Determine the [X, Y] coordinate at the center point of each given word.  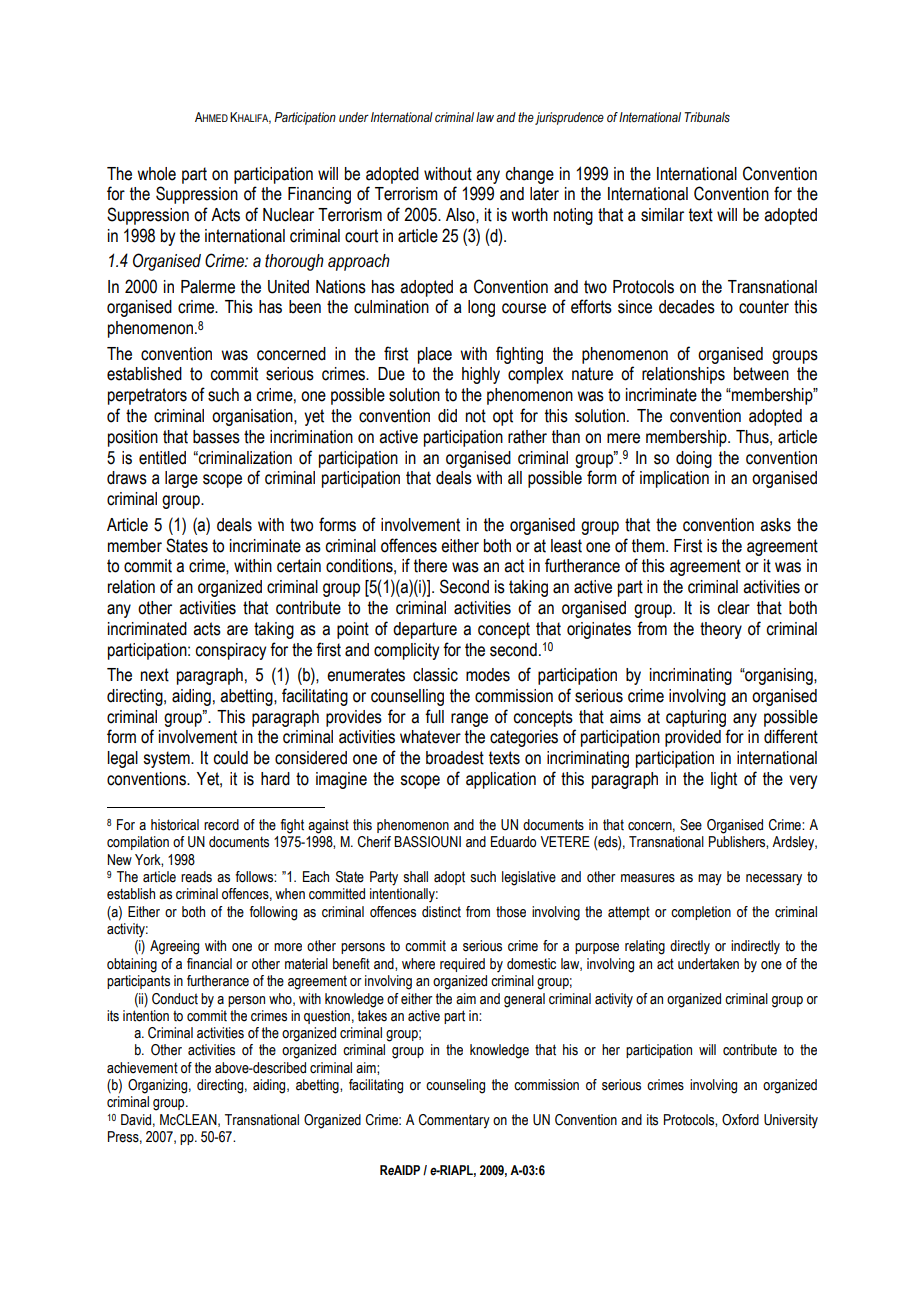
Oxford [740, 1120]
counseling [455, 1086]
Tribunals [707, 117]
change [530, 175]
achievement [142, 1068]
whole [156, 174]
